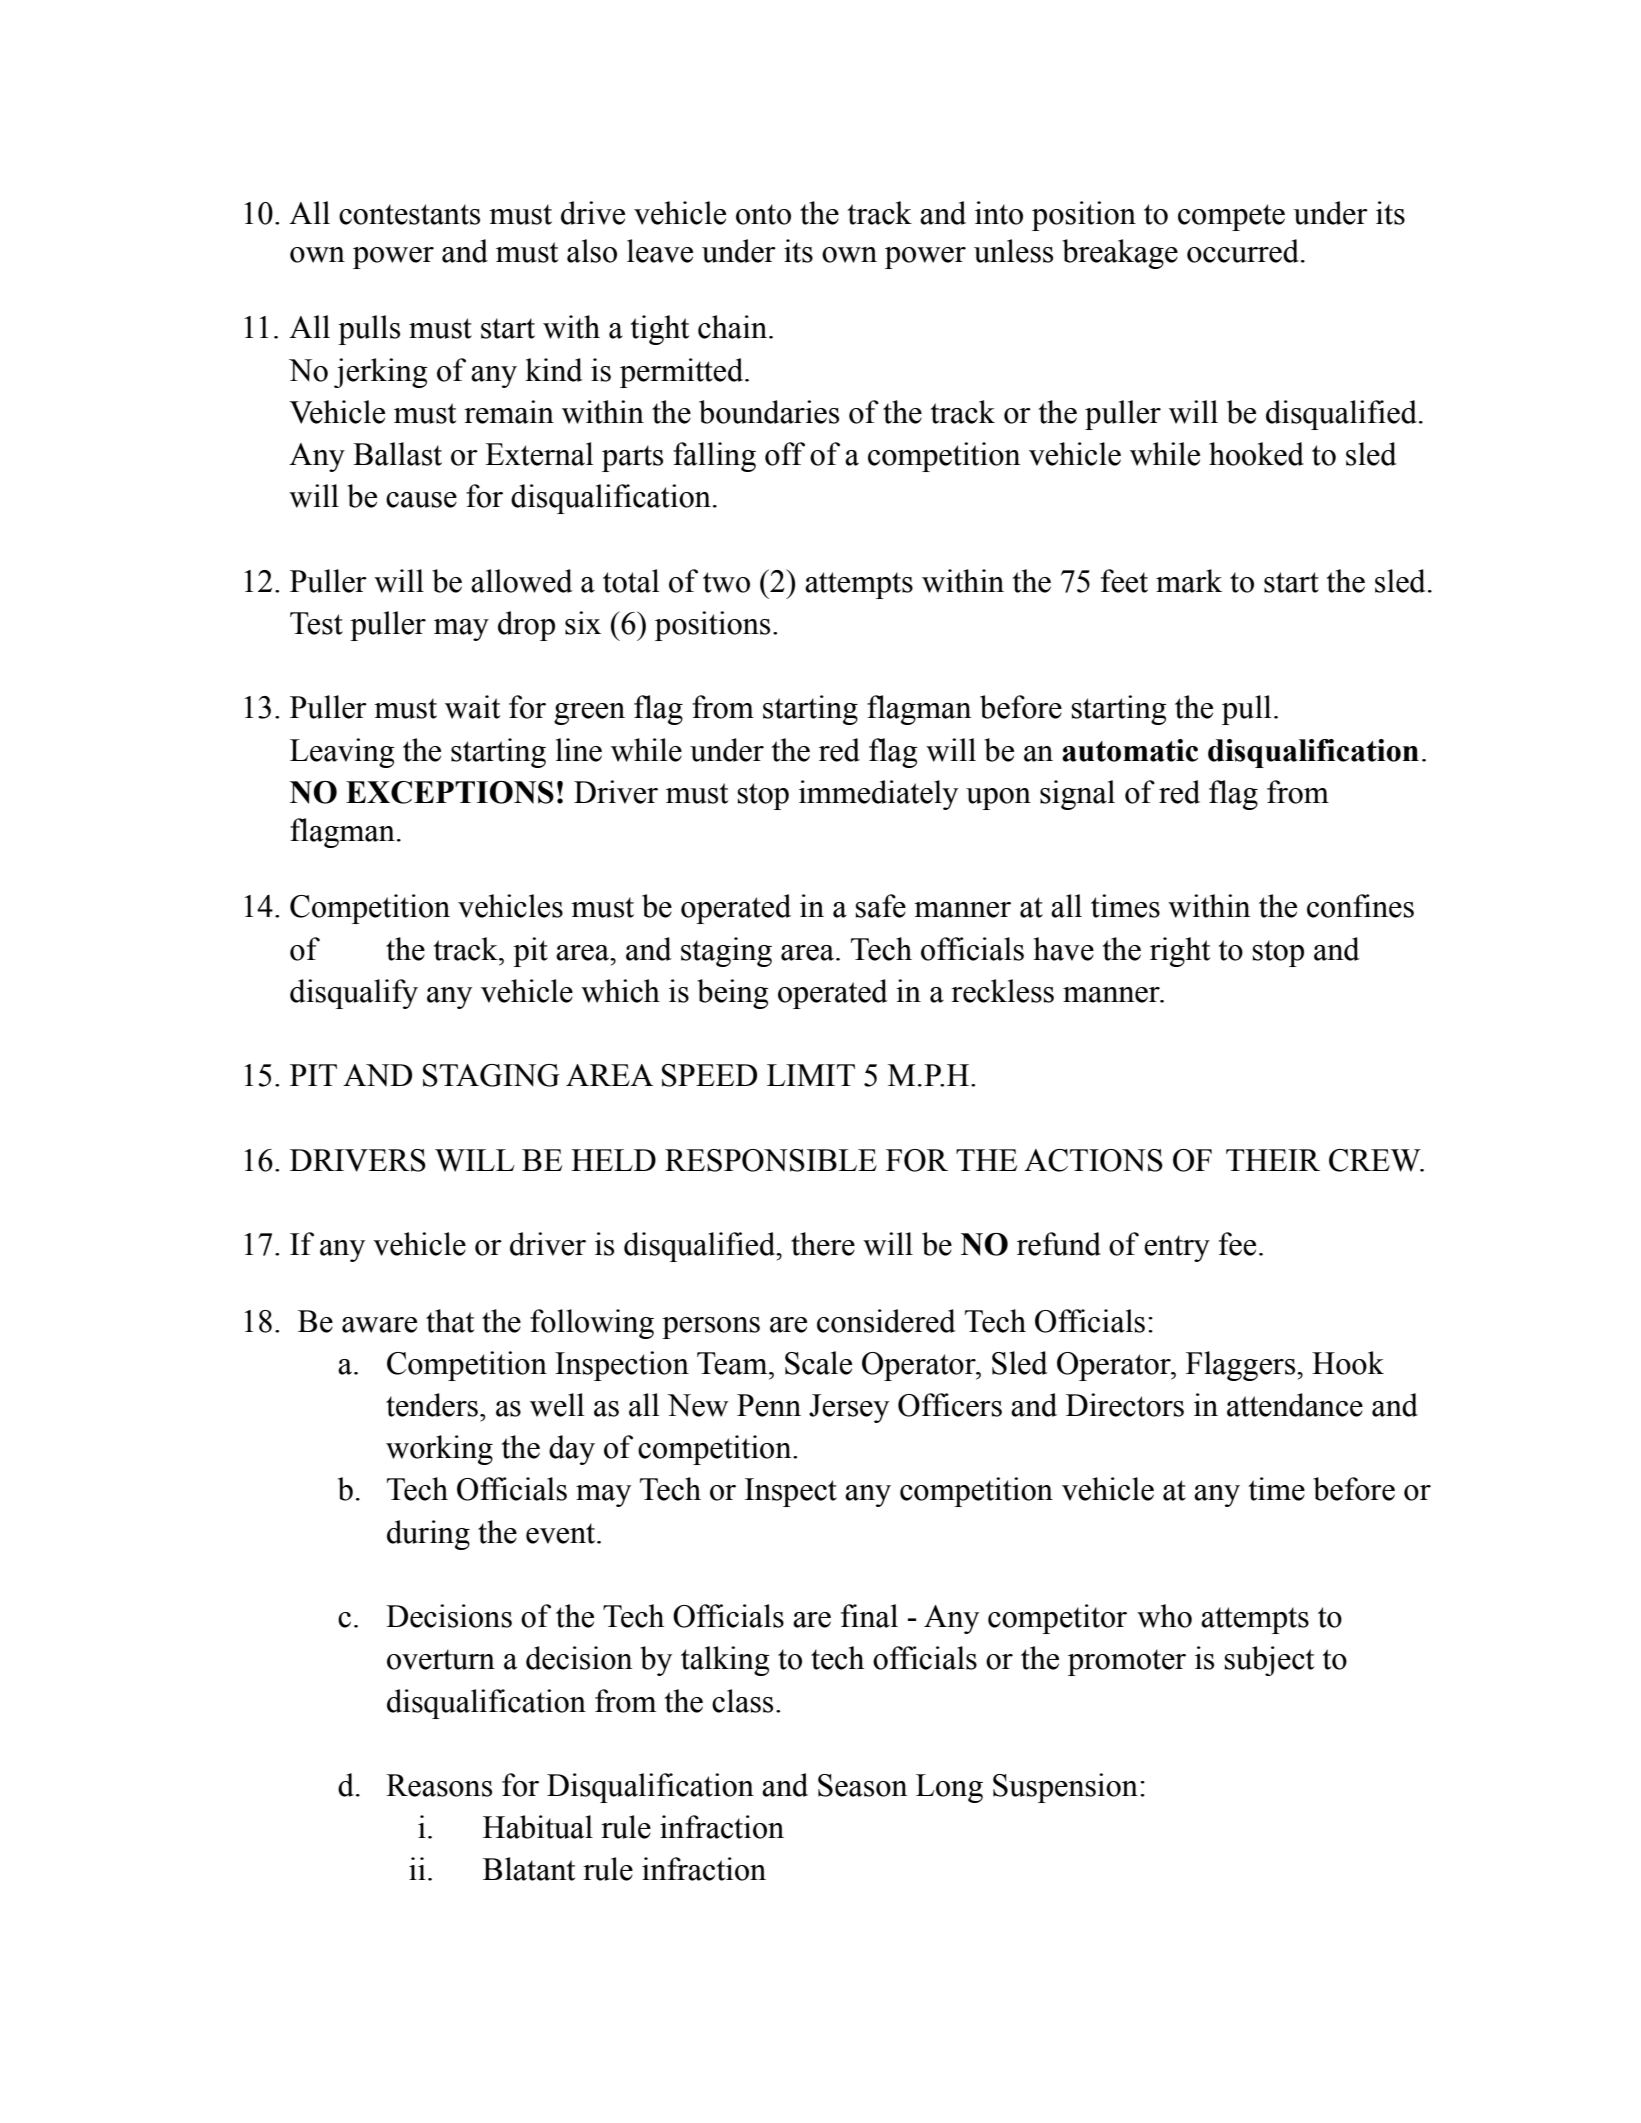 This screenshot has height=2123, width=1641. Describe the element at coordinates (1180, 952) in the screenshot. I see `right` at that location.
